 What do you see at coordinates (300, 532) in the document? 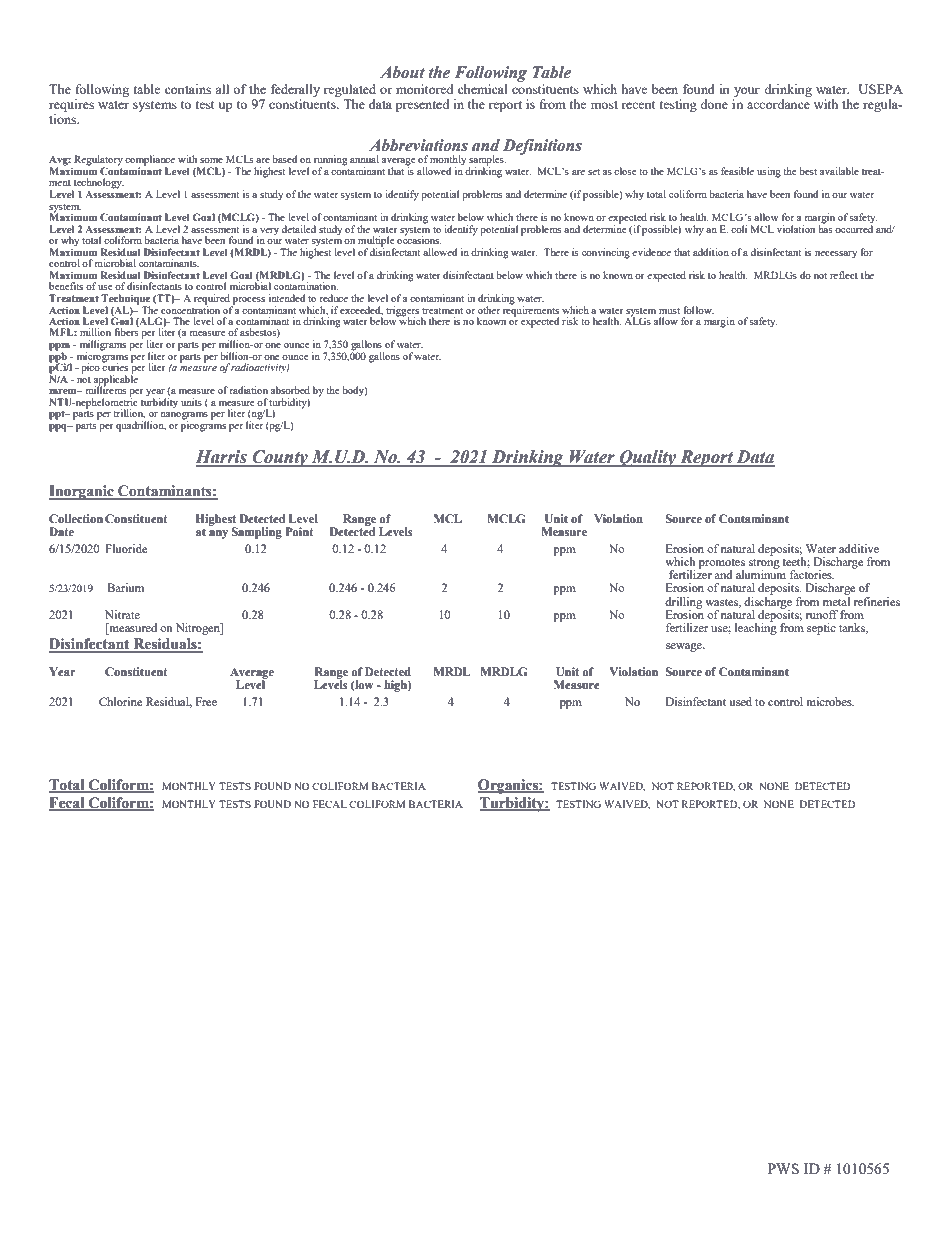
I see `Point` at bounding box center [300, 532].
